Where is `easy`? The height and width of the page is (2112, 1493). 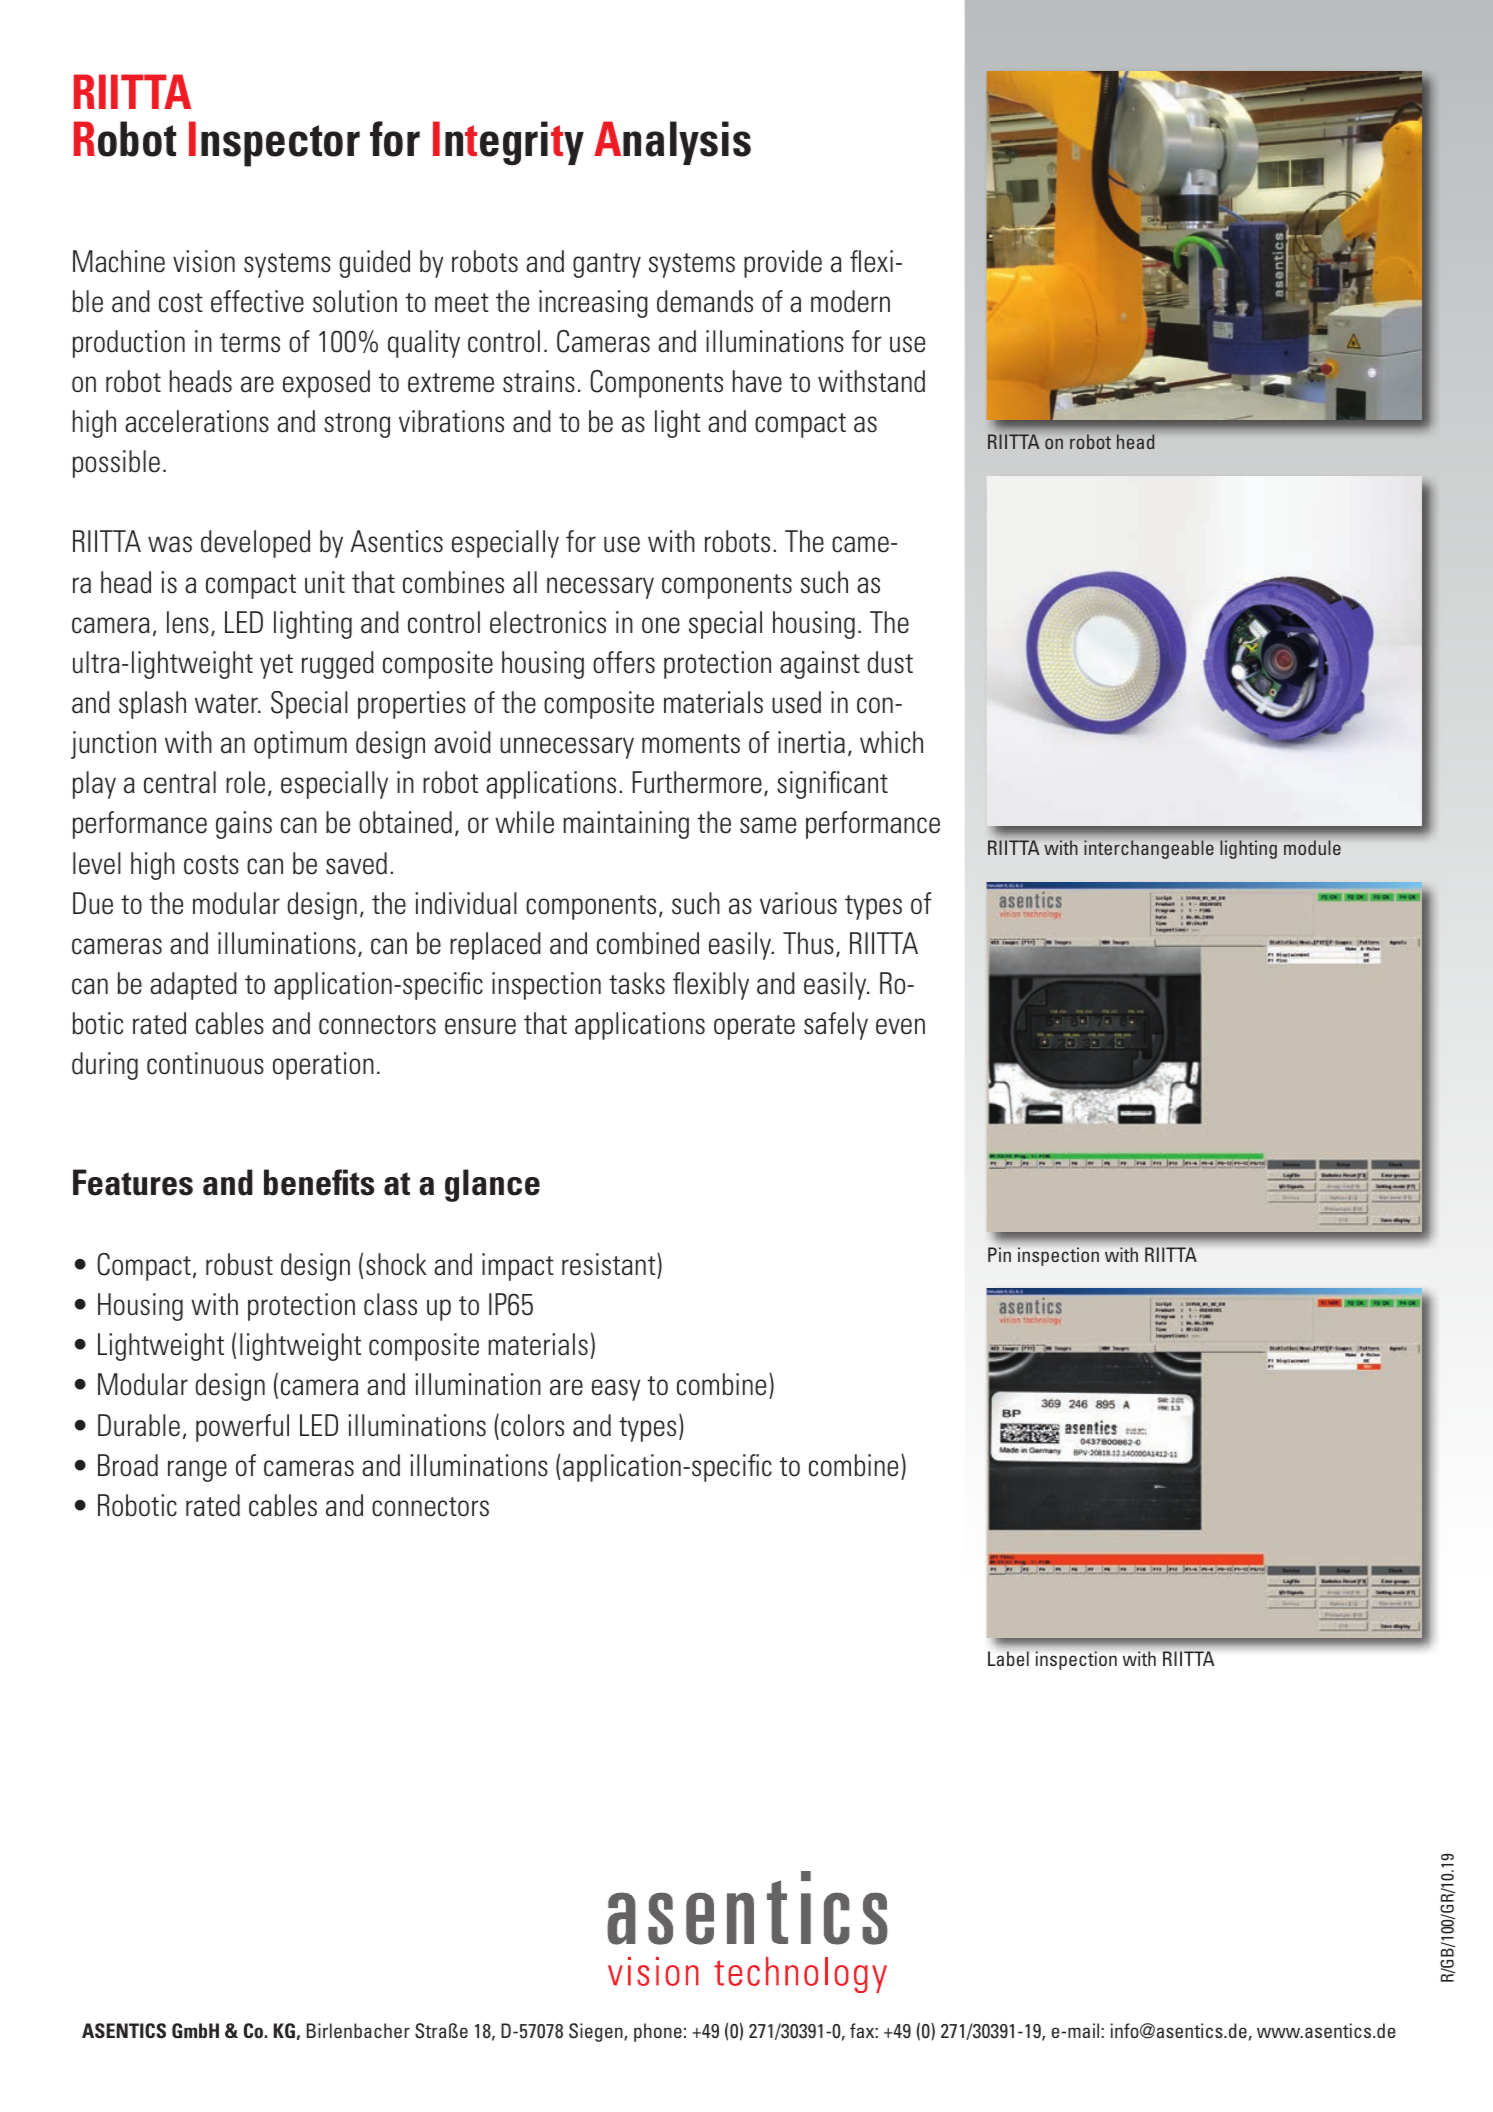
easy is located at coordinates (616, 1390).
